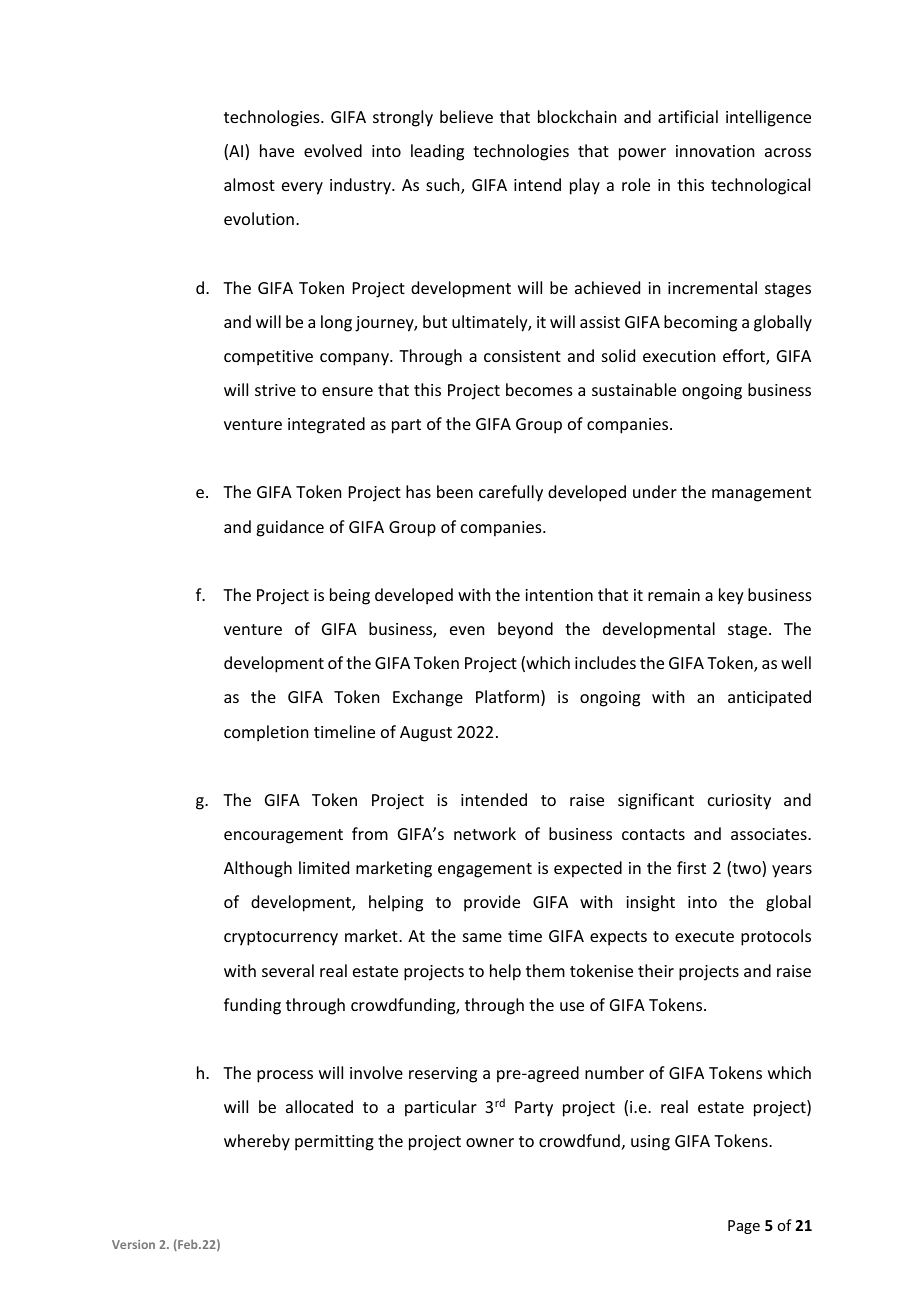  I want to click on leading, so click(437, 152).
